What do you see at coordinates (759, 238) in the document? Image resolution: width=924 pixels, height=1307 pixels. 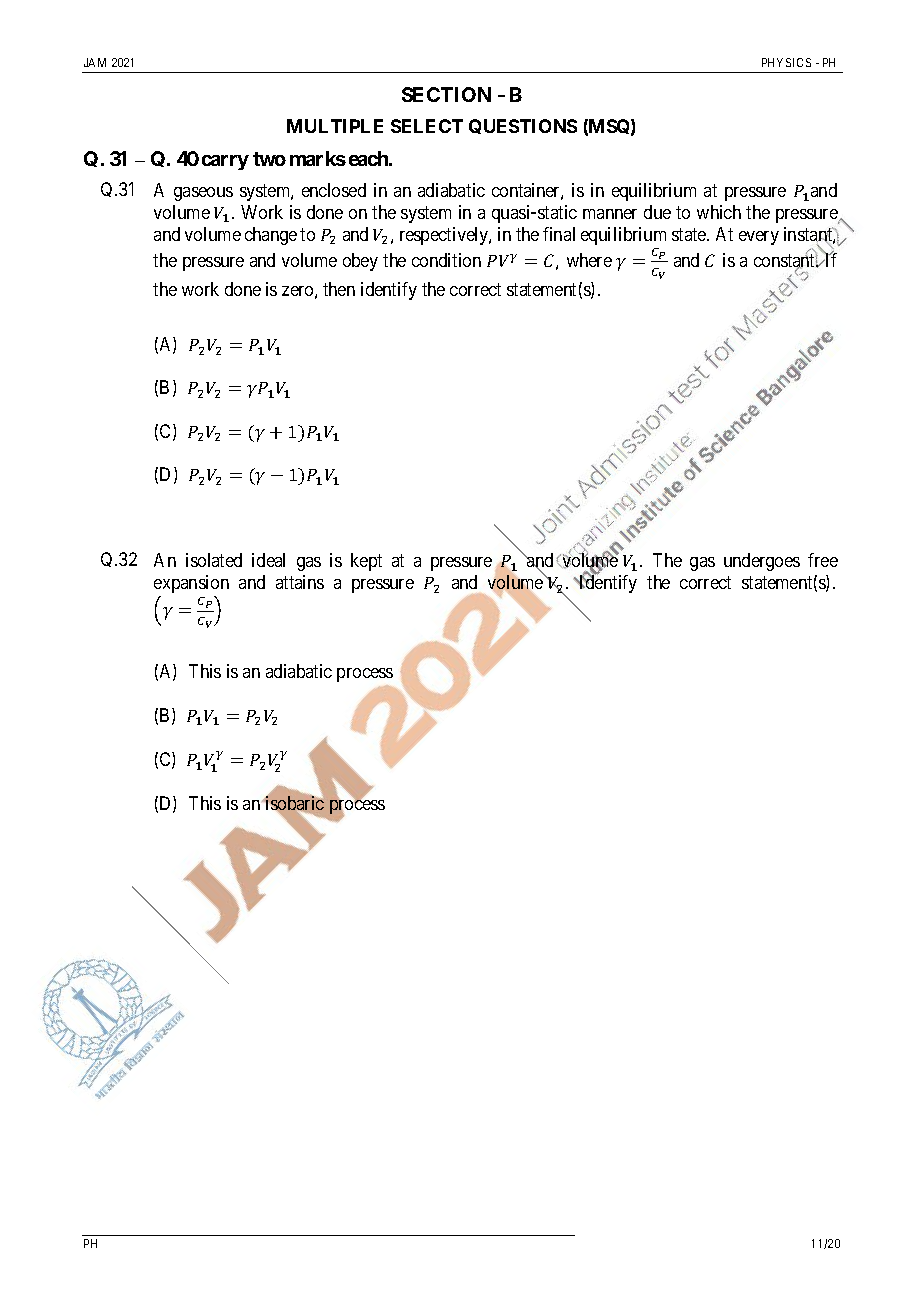 I see `every` at bounding box center [759, 238].
